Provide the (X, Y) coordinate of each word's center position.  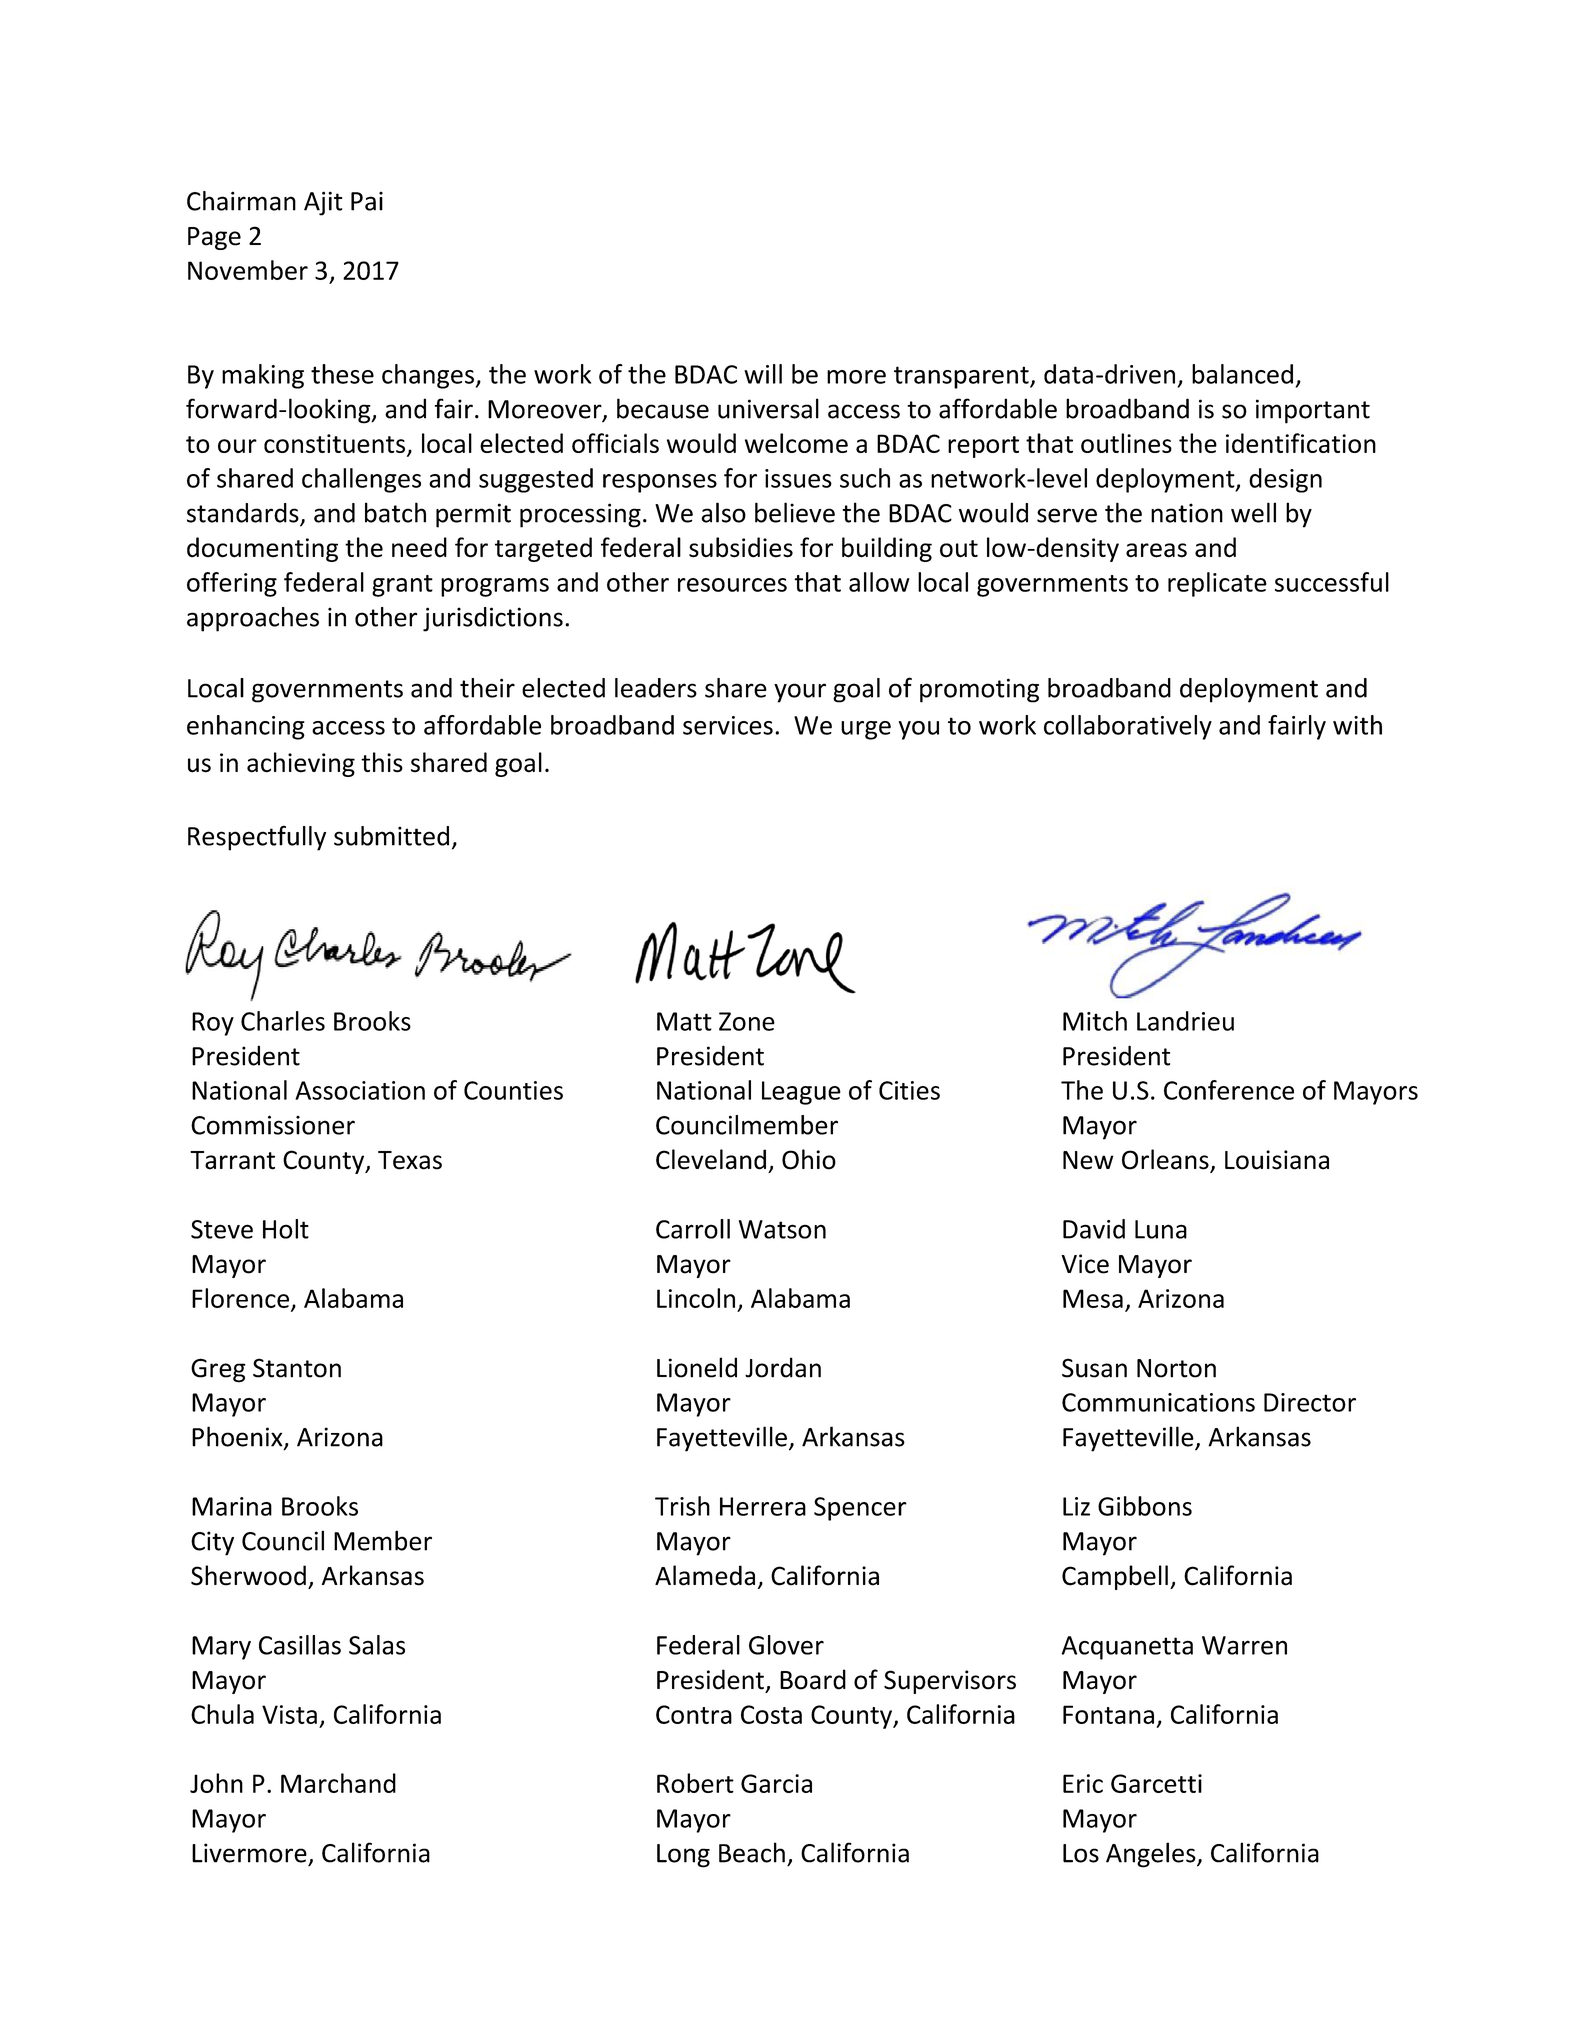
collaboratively (1128, 727)
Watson (782, 1229)
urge (866, 730)
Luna (1161, 1229)
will (763, 374)
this (382, 762)
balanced (1242, 374)
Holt (286, 1229)
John (216, 1783)
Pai (367, 201)
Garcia (776, 1783)
